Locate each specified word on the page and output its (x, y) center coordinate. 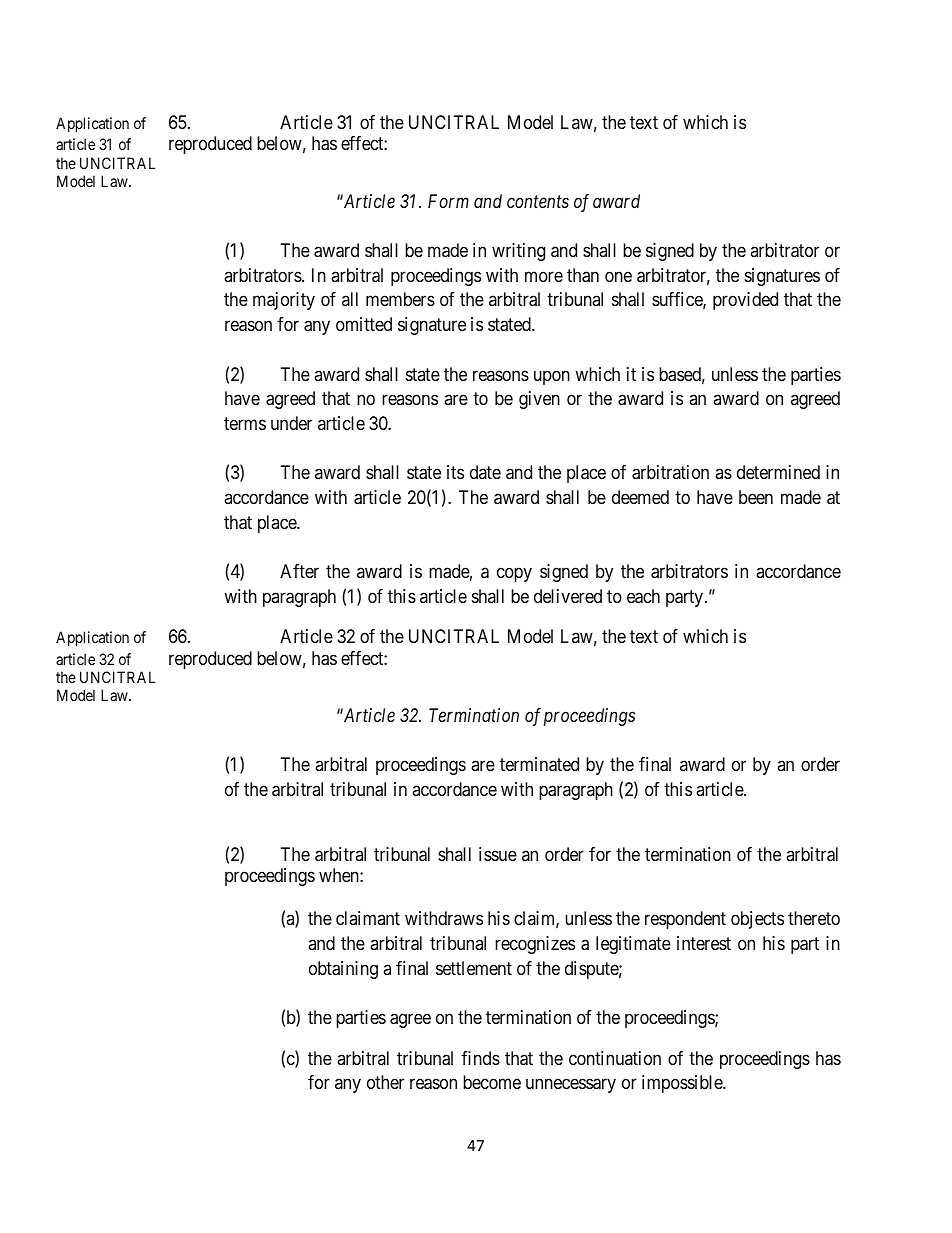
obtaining (343, 970)
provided (745, 301)
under (291, 423)
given (539, 400)
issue (498, 854)
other (385, 1082)
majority (284, 301)
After (299, 571)
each (643, 596)
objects (757, 920)
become (492, 1082)
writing (518, 252)
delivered (568, 596)
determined (778, 472)
